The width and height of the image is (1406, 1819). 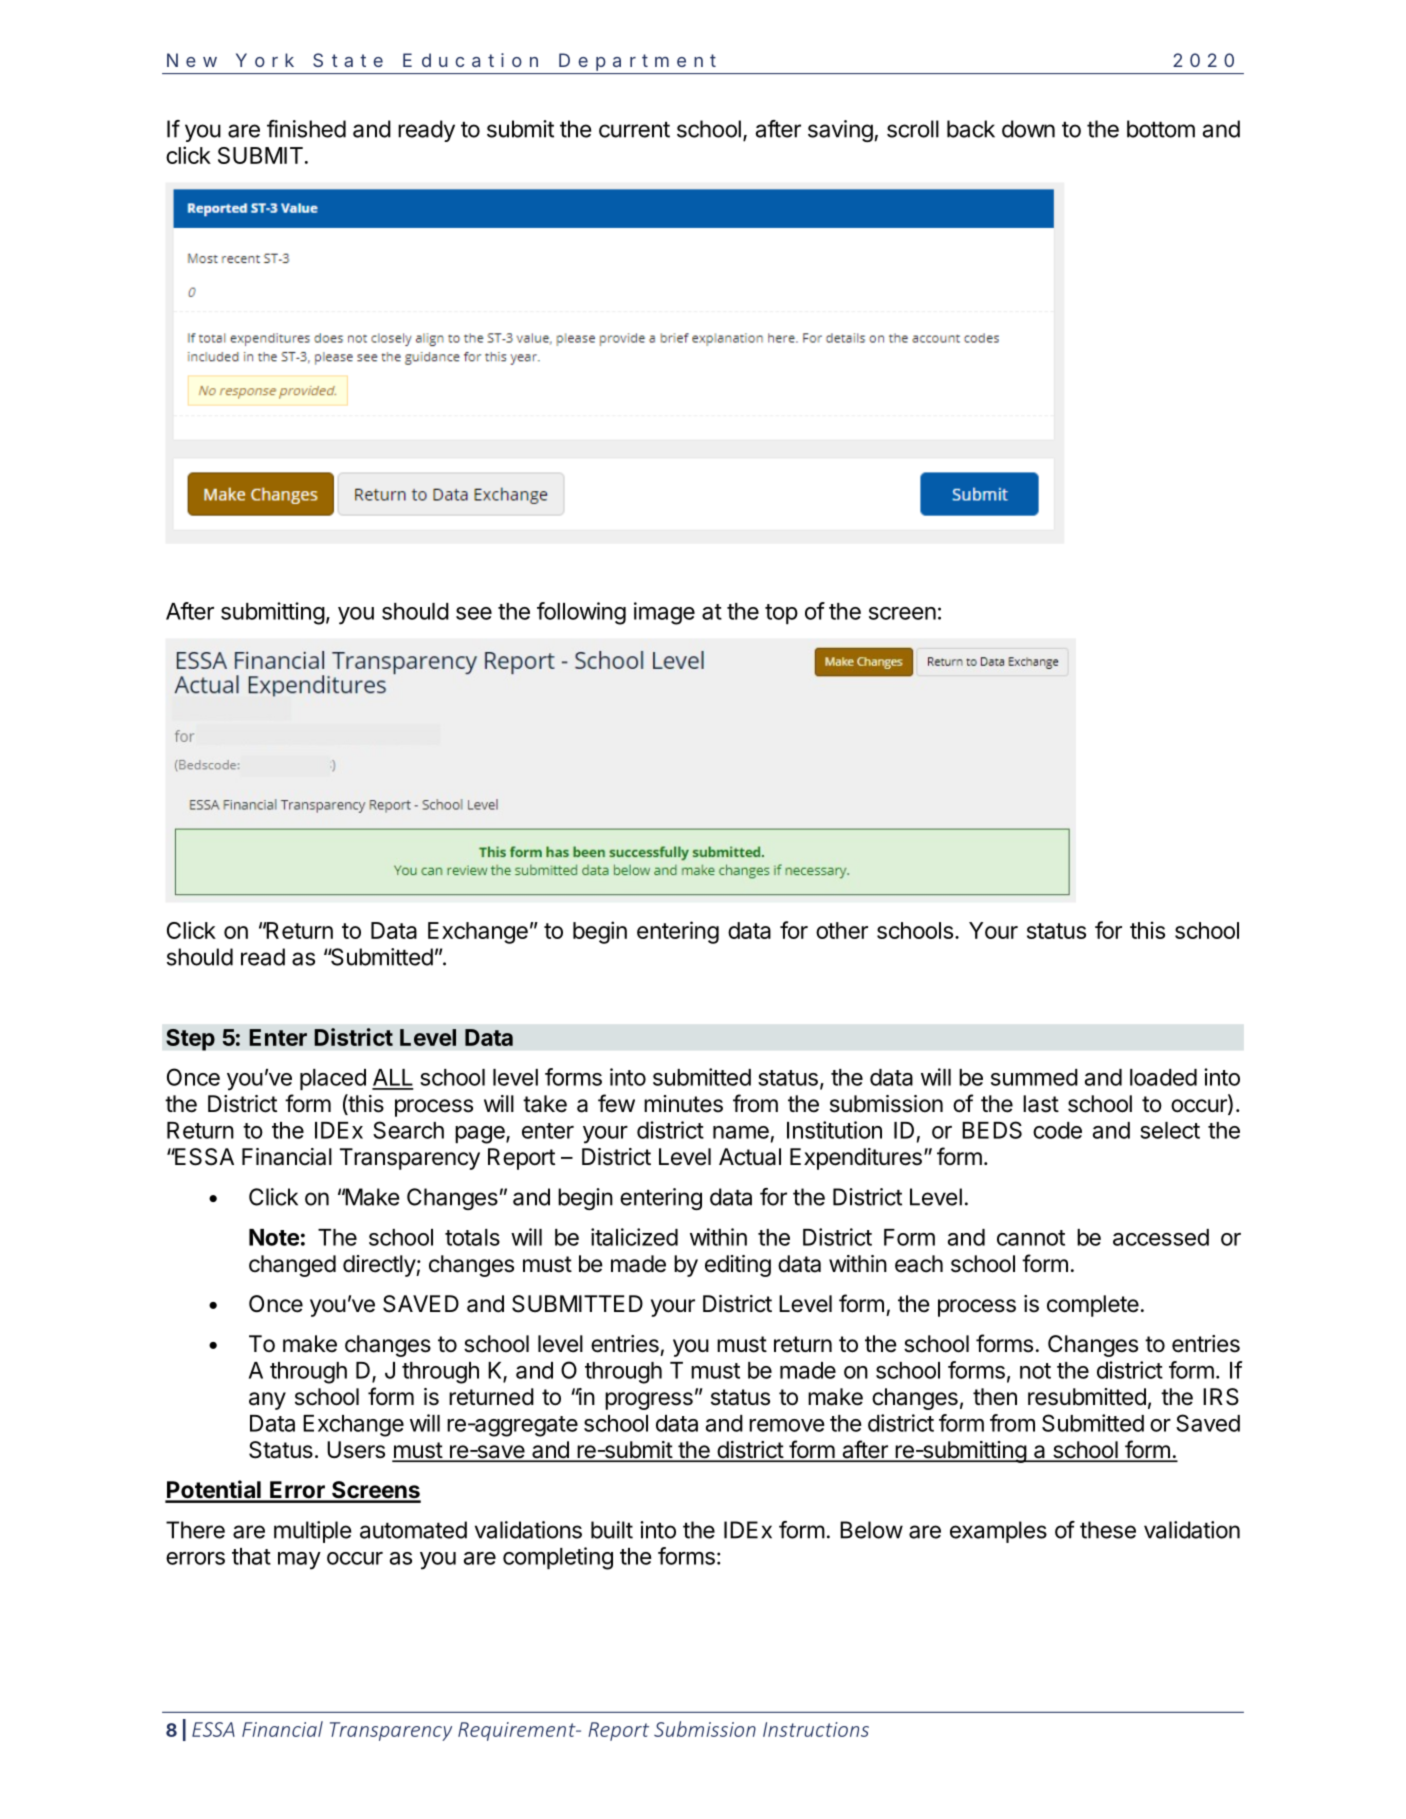 I want to click on changed, so click(x=292, y=1266).
